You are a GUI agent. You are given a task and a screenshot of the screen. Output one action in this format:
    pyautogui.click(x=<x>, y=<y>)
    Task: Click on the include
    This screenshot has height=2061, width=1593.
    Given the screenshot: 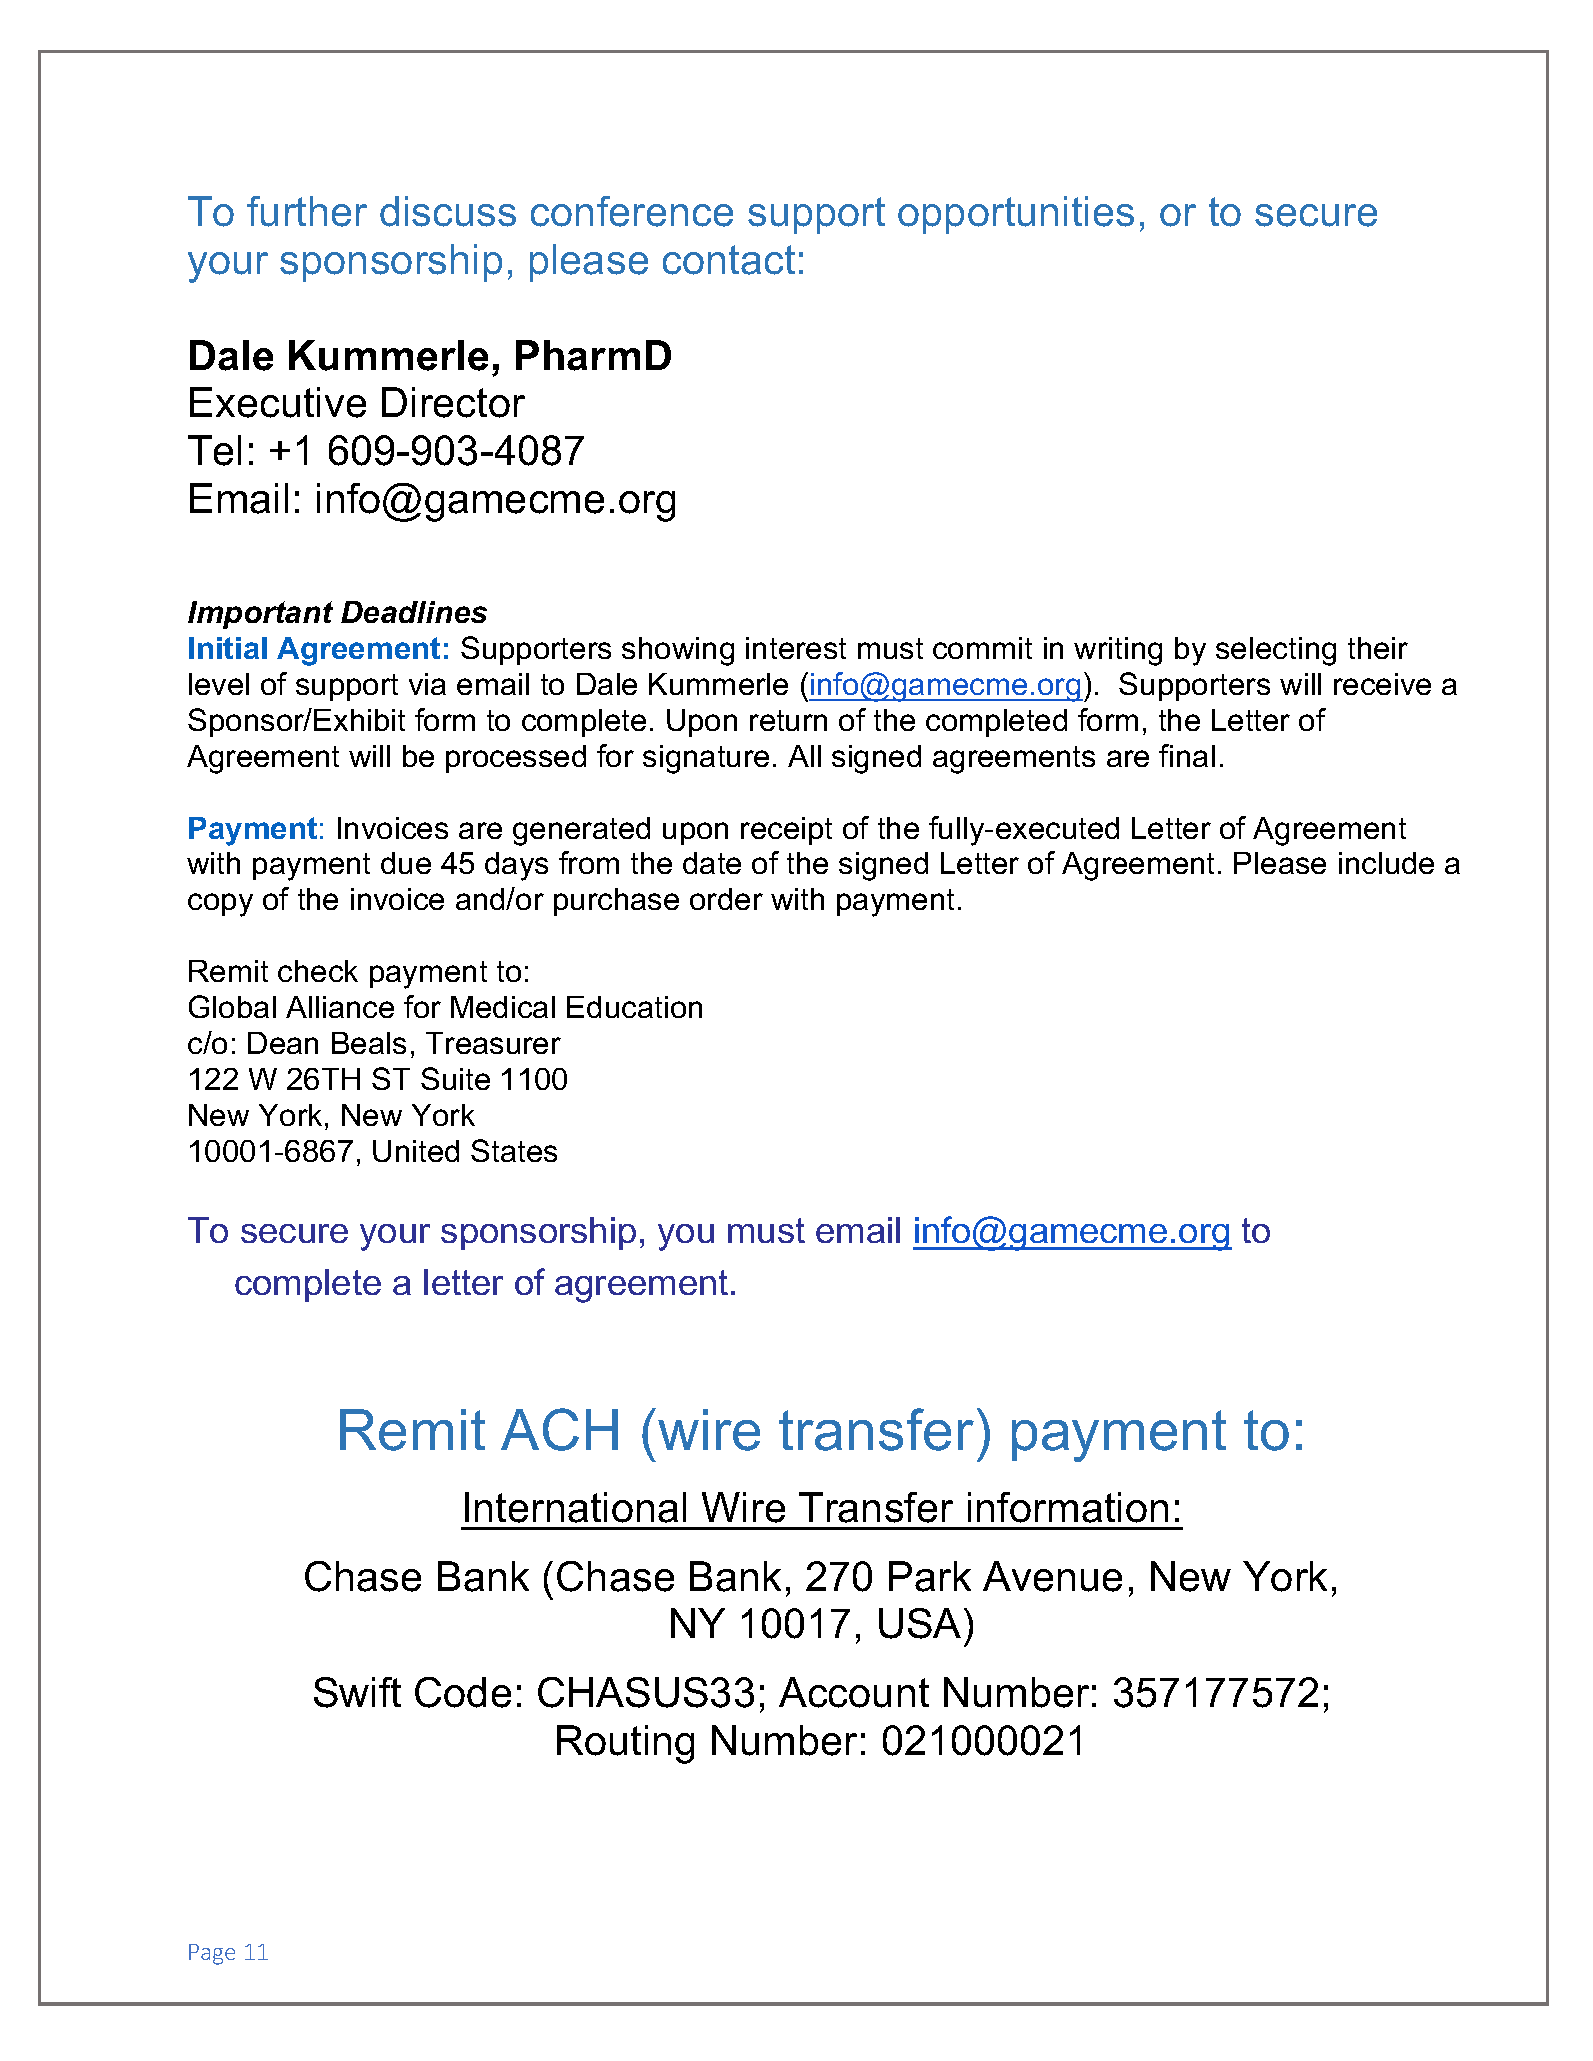 What is the action you would take?
    pyautogui.click(x=1386, y=863)
